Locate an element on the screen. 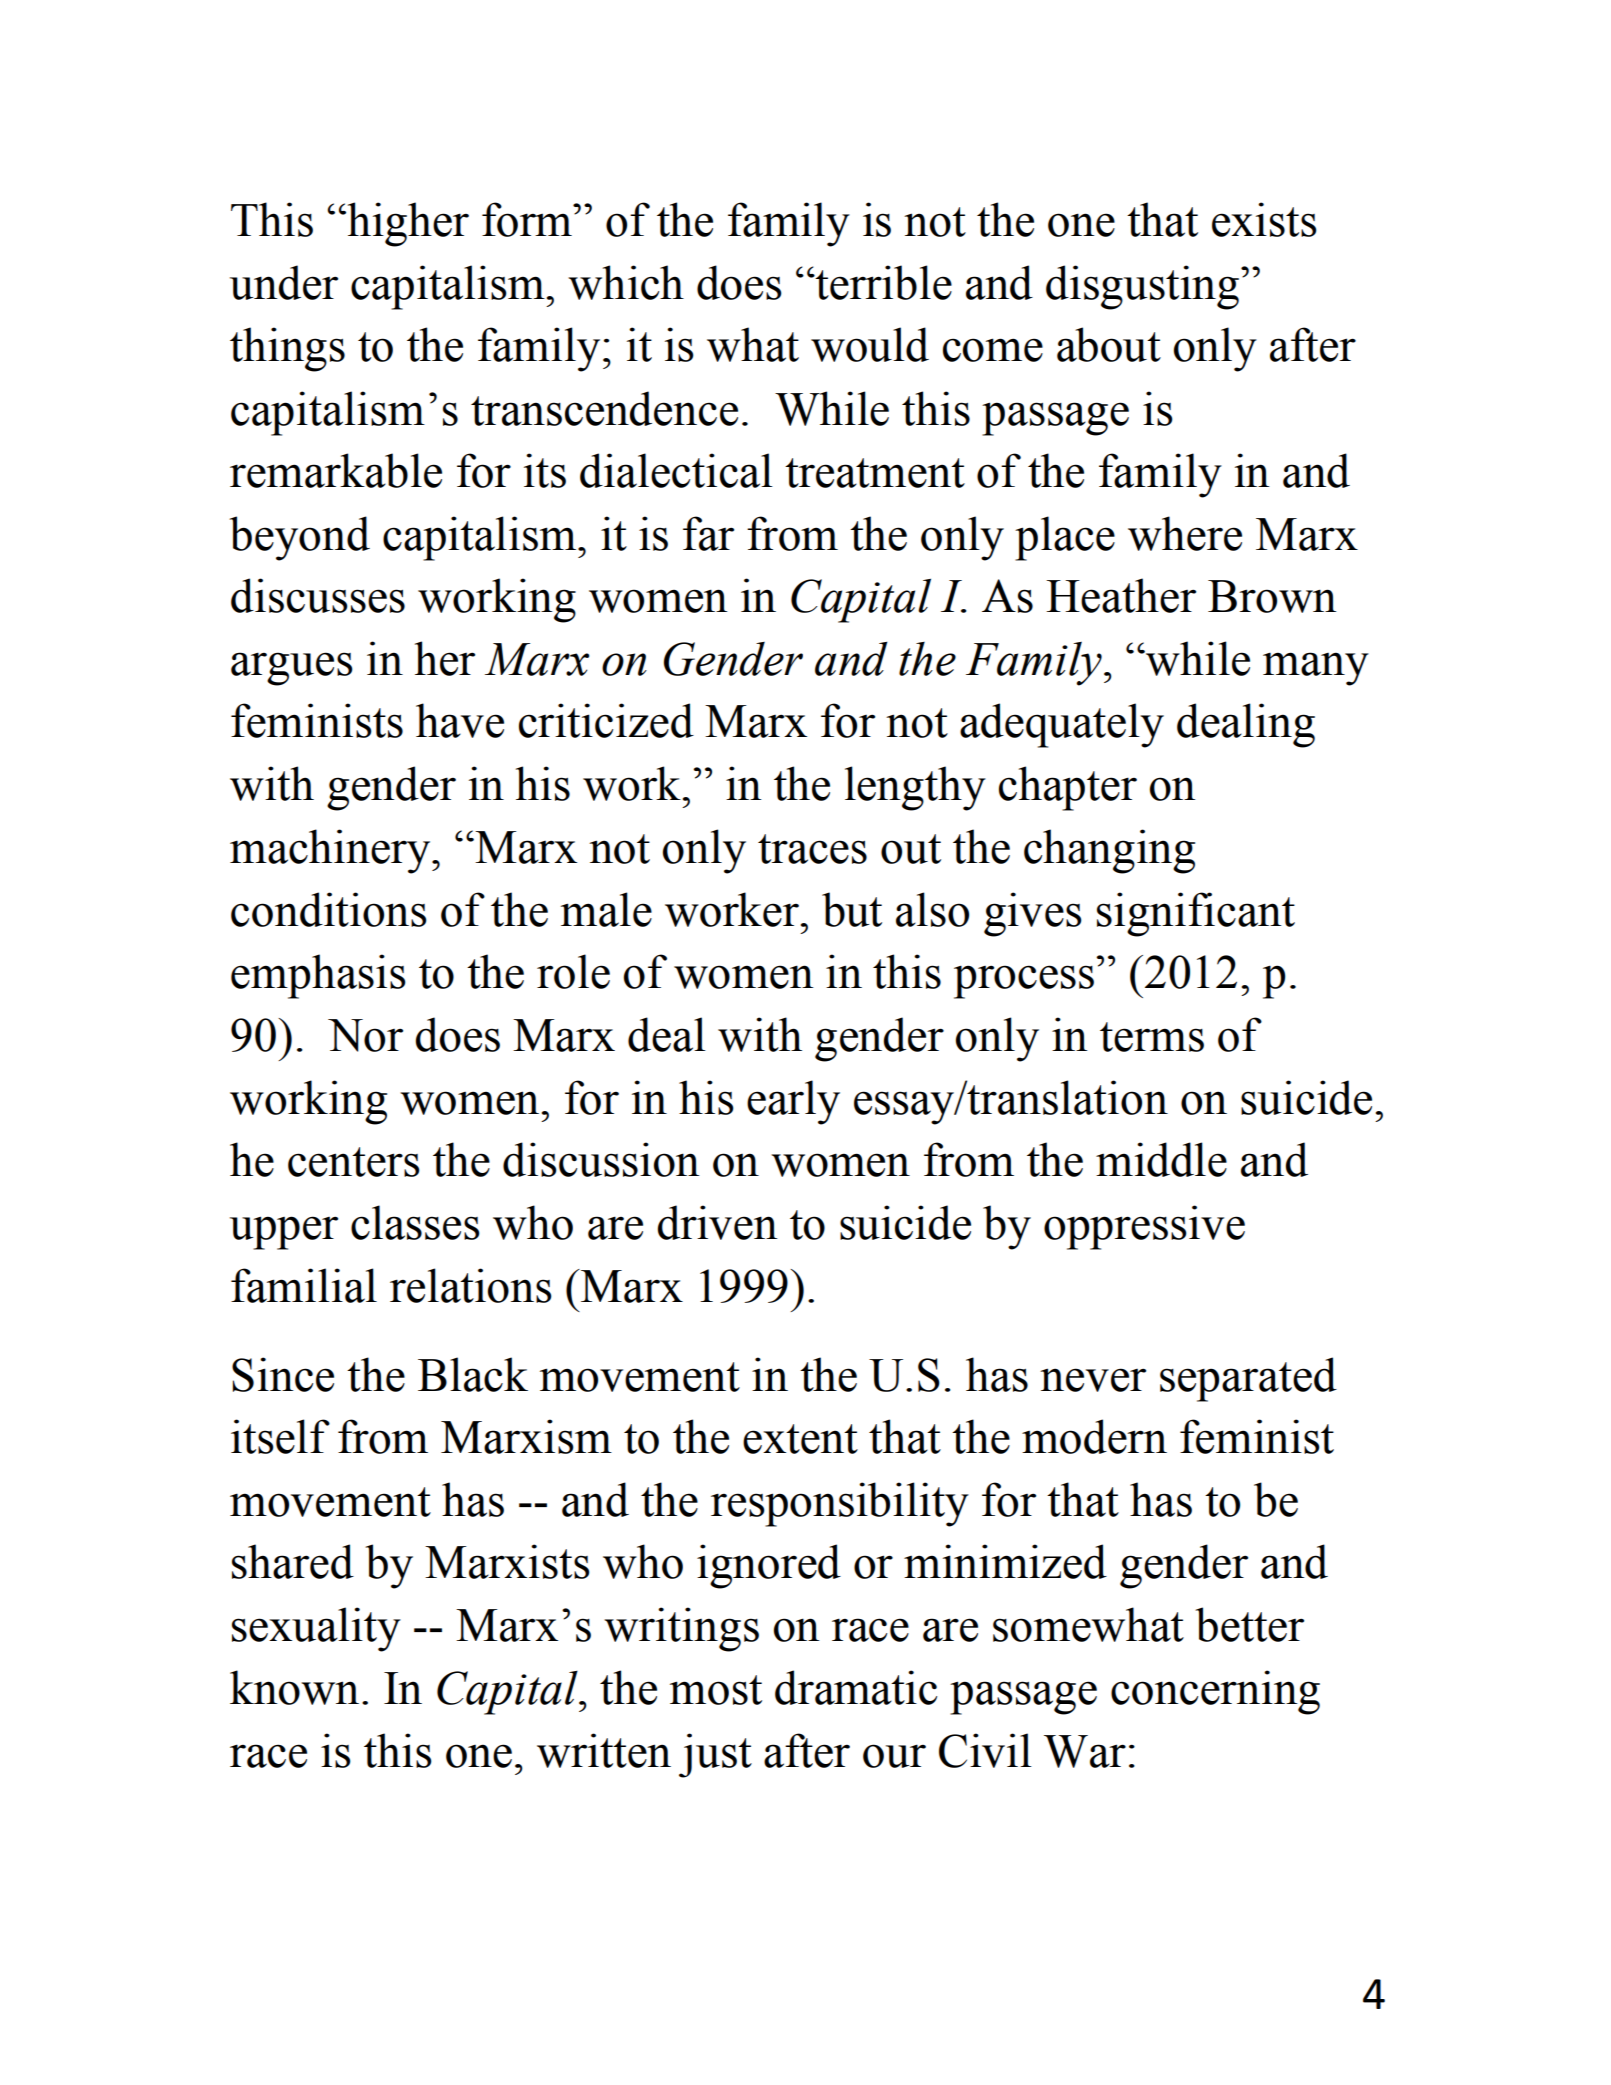  lengthy is located at coordinates (915, 788).
